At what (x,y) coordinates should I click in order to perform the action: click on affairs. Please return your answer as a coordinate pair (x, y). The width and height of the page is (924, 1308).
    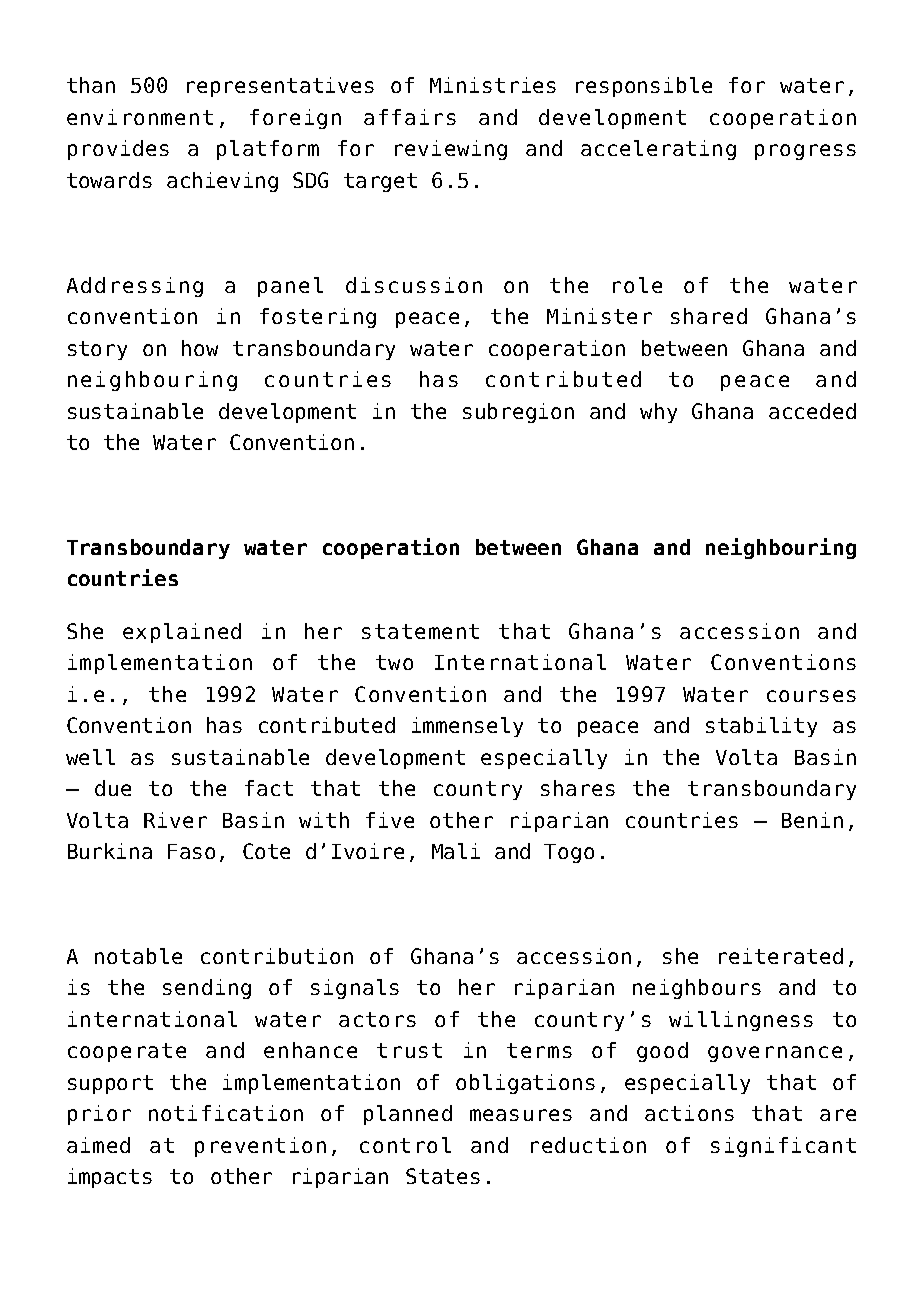
    Looking at the image, I should click on (410, 117).
